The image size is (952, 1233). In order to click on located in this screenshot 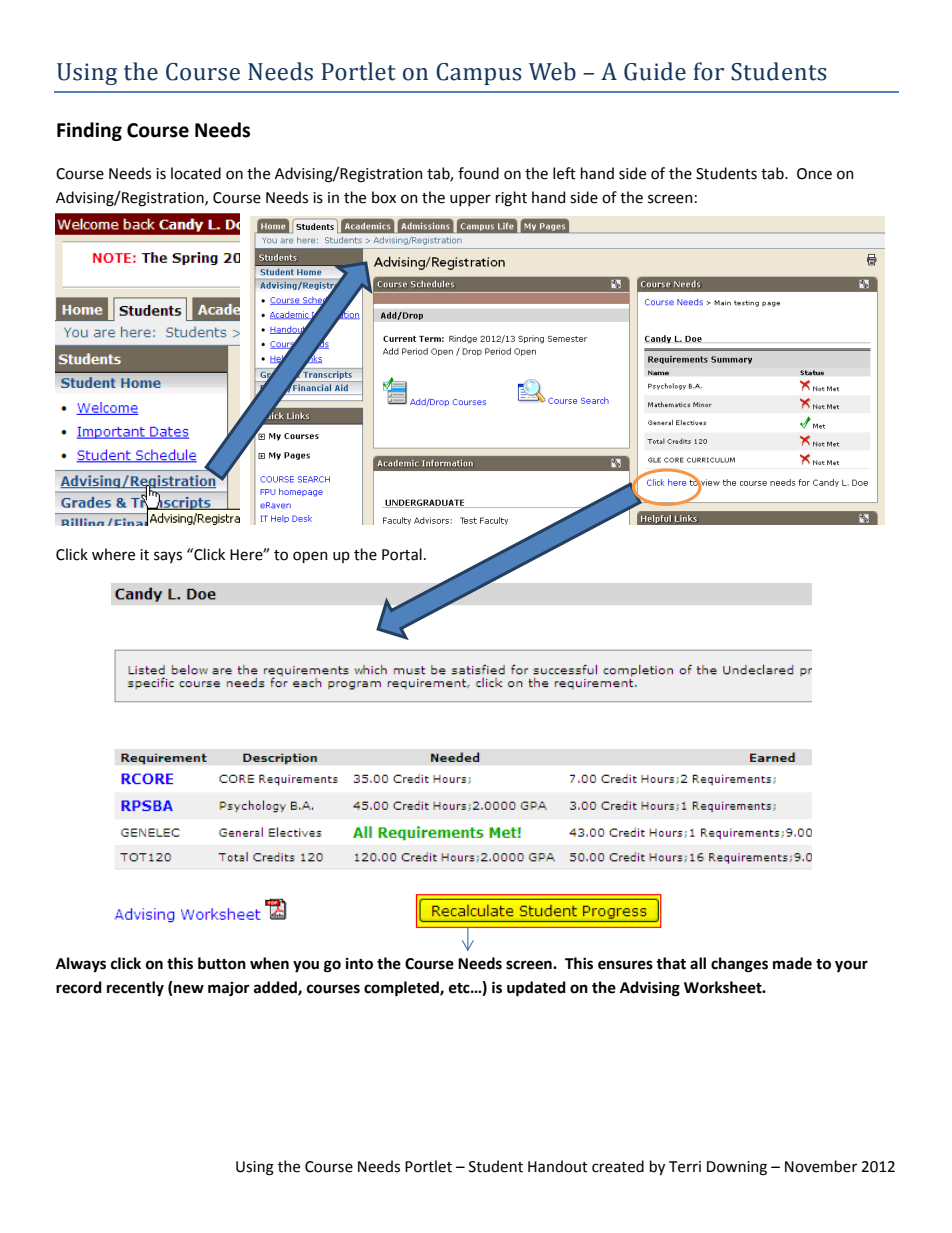, I will do `click(196, 173)`.
